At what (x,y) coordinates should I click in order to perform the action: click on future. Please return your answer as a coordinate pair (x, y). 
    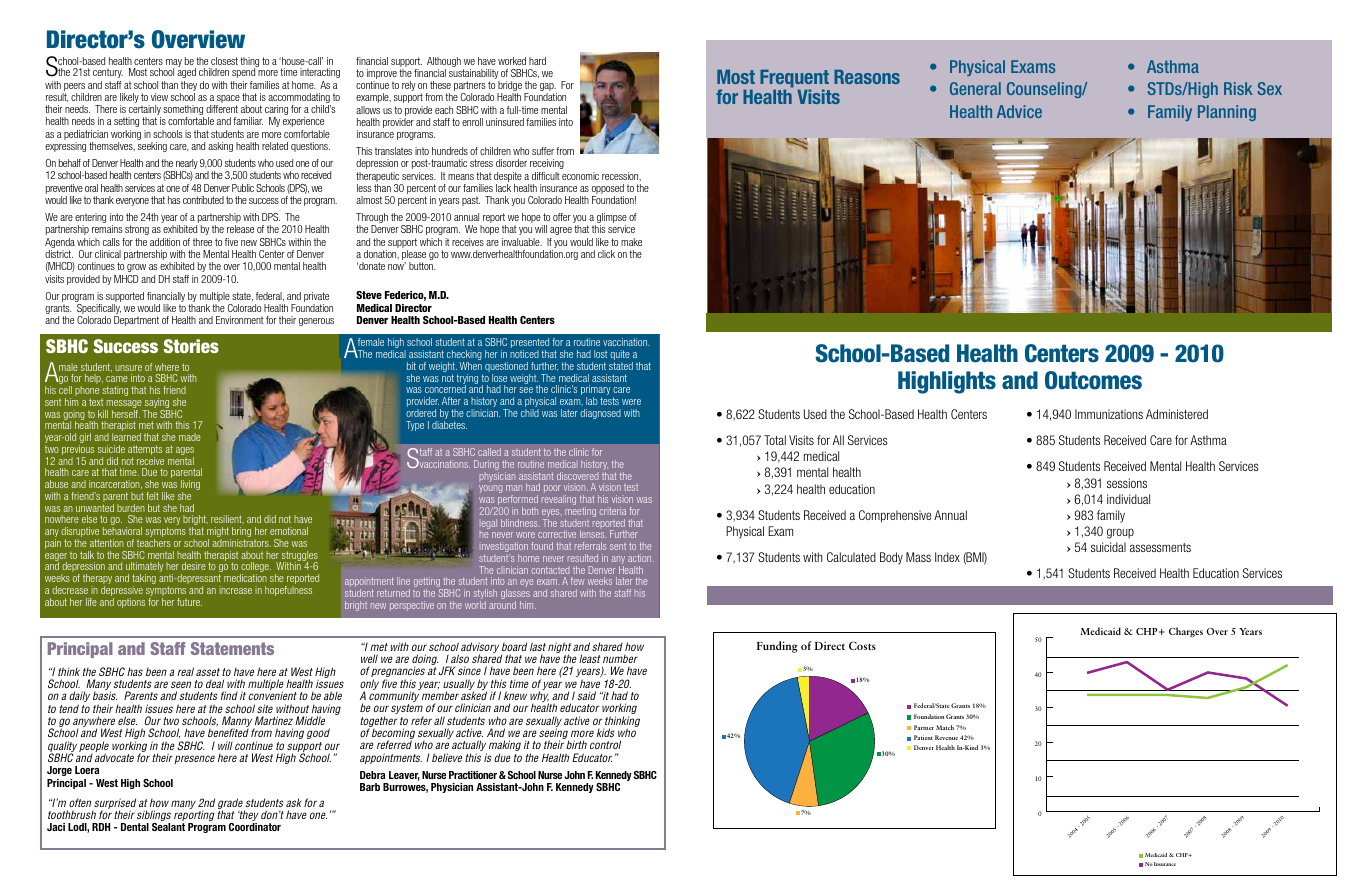
    Looking at the image, I should click on (189, 602).
